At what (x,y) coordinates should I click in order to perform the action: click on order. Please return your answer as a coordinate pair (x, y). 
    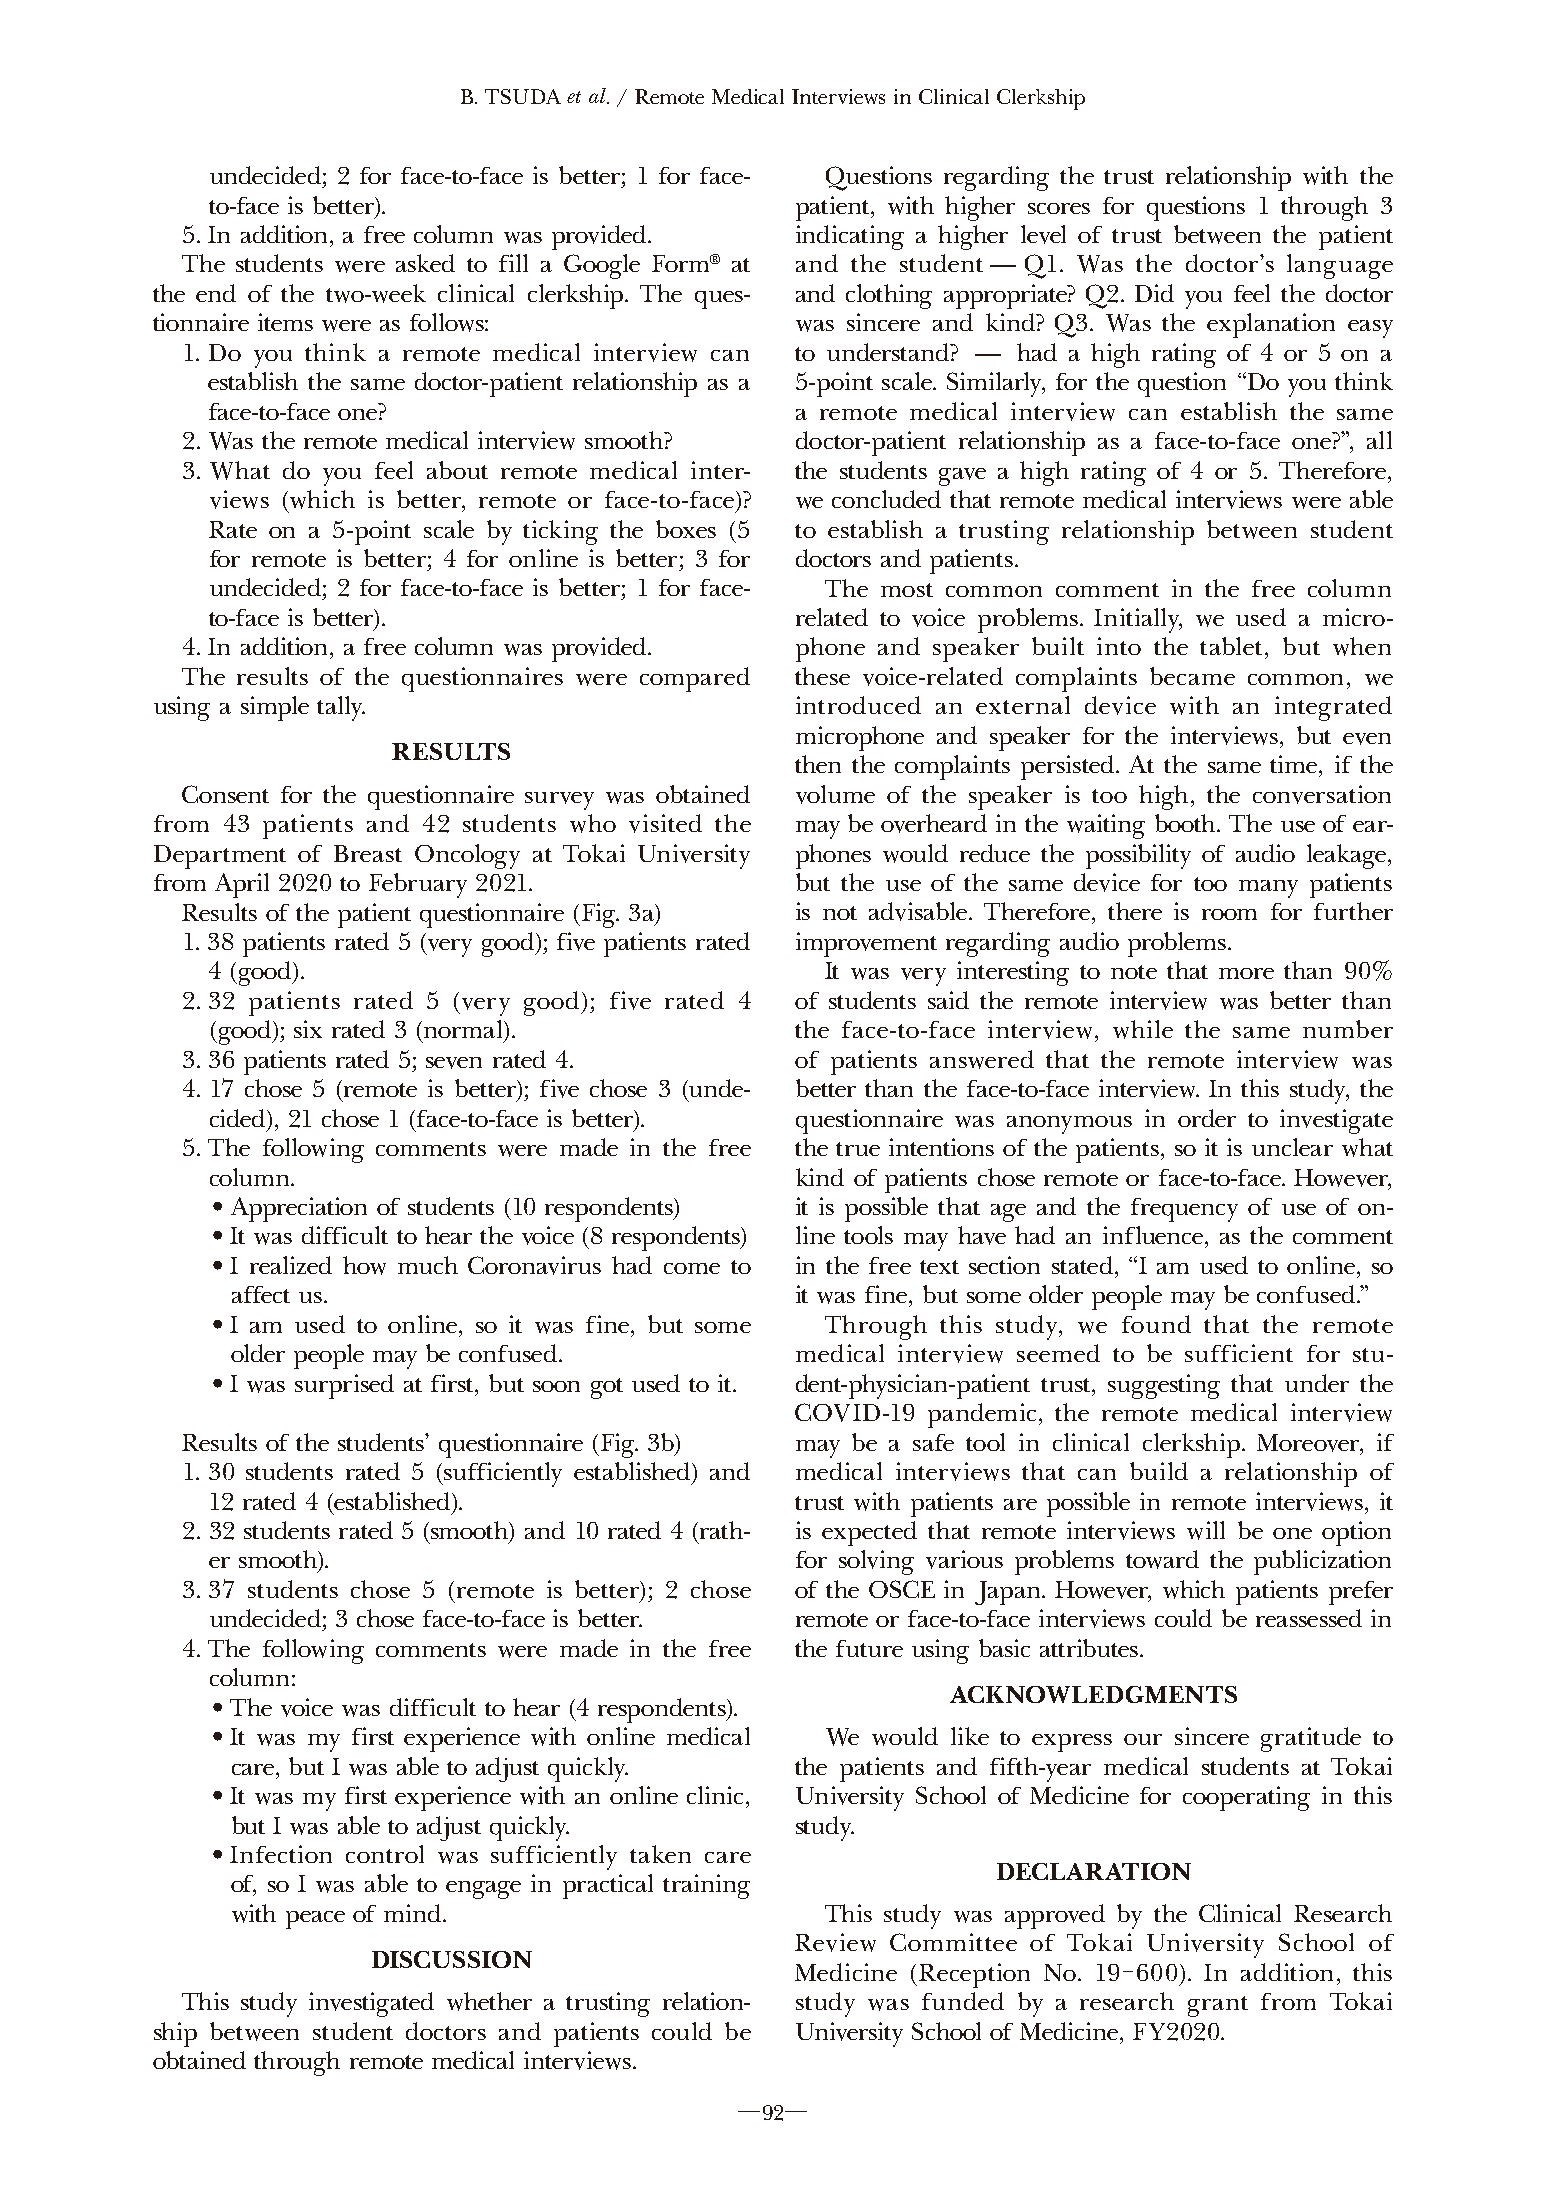
    Looking at the image, I should click on (1207, 1118).
